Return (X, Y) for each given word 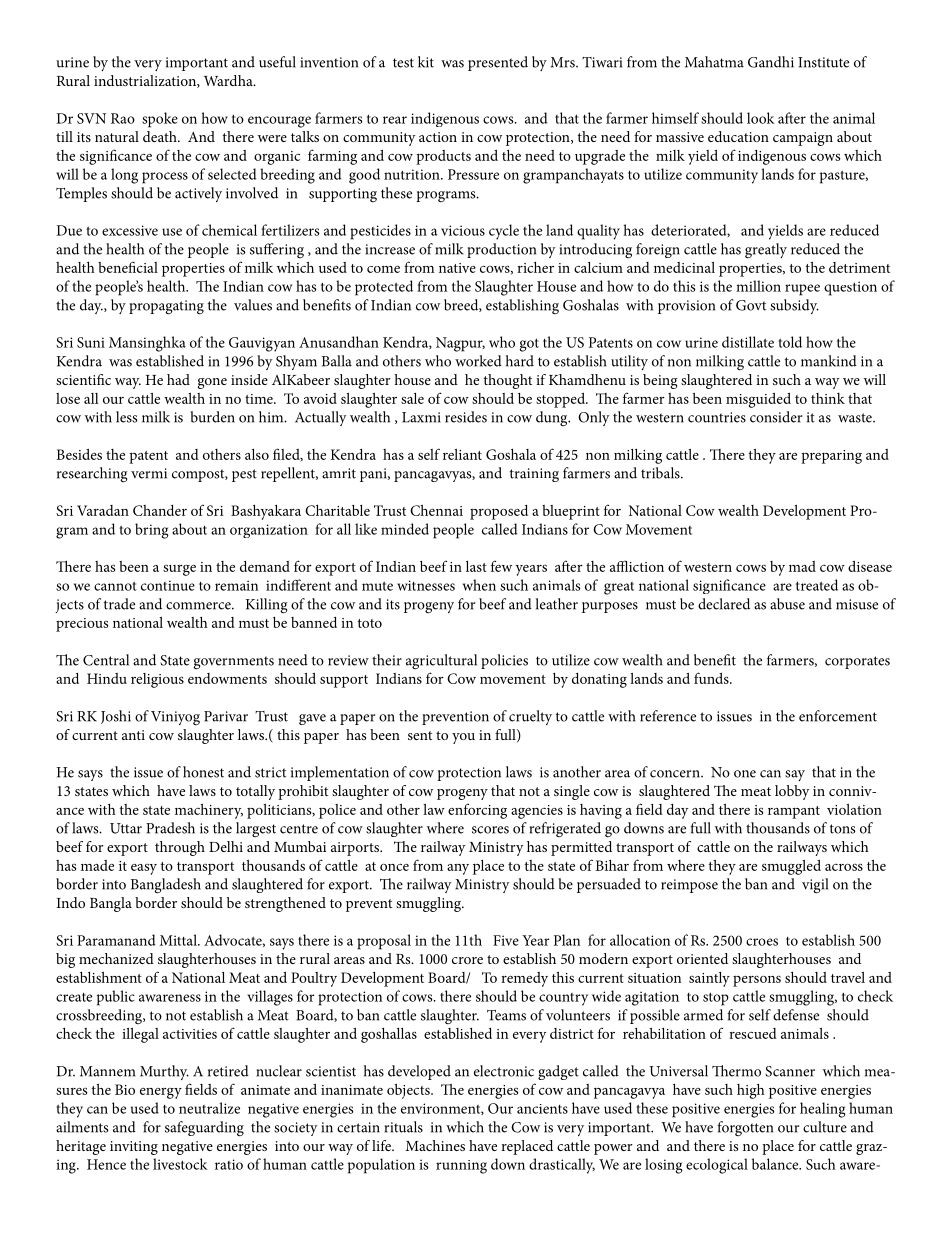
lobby (792, 792)
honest (203, 772)
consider (776, 417)
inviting (134, 1148)
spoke (160, 120)
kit (426, 62)
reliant (462, 454)
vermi (149, 473)
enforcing (477, 811)
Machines (435, 1145)
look (761, 118)
